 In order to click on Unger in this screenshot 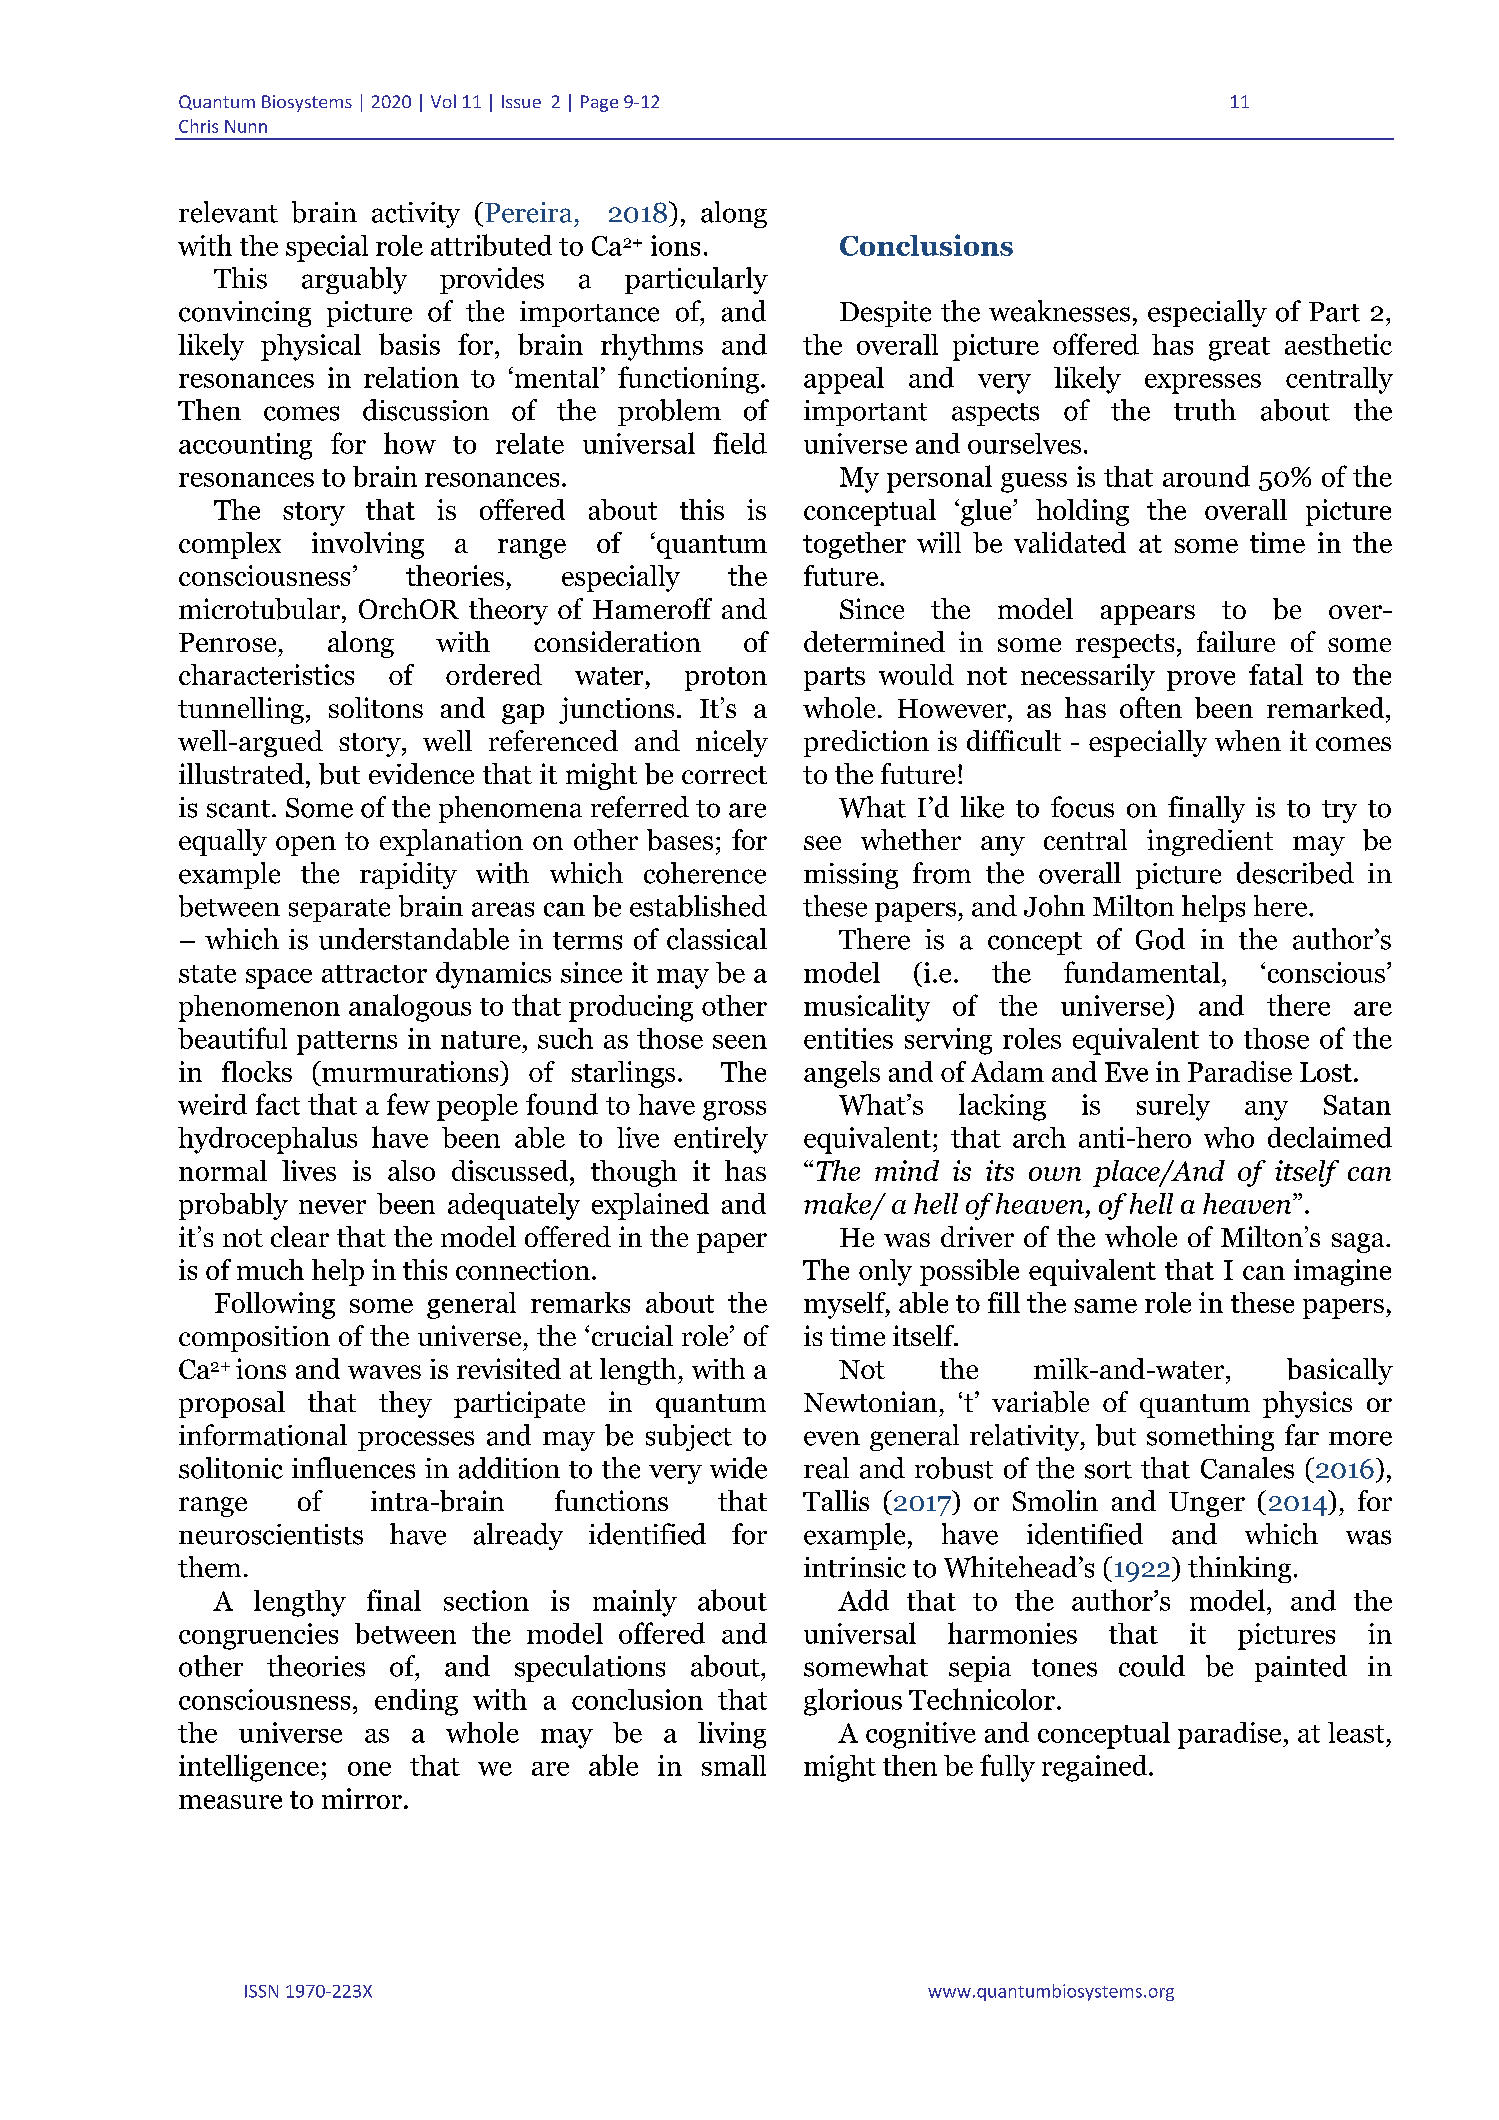, I will do `click(1207, 1504)`.
